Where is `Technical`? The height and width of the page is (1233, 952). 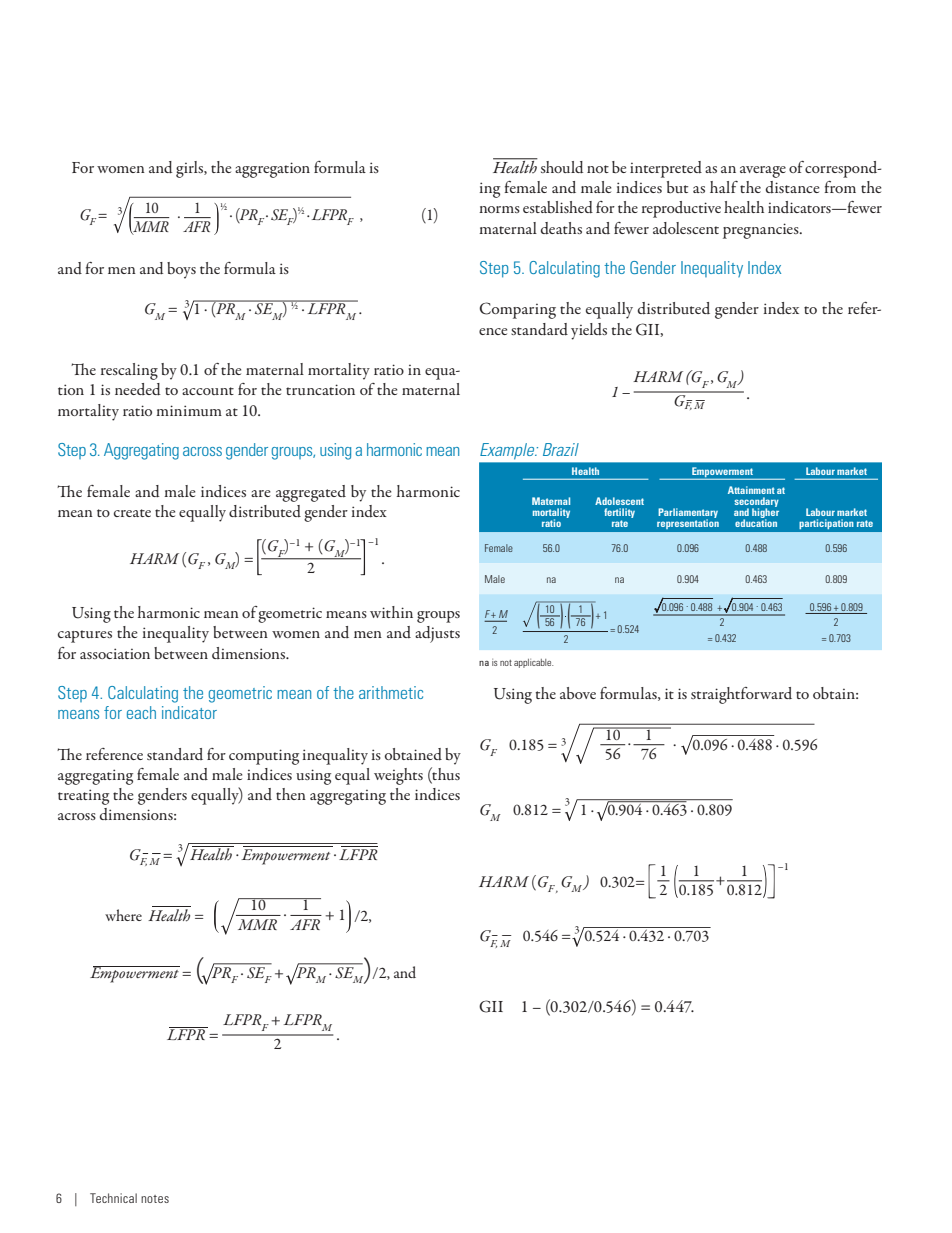 Technical is located at coordinates (113, 1198).
